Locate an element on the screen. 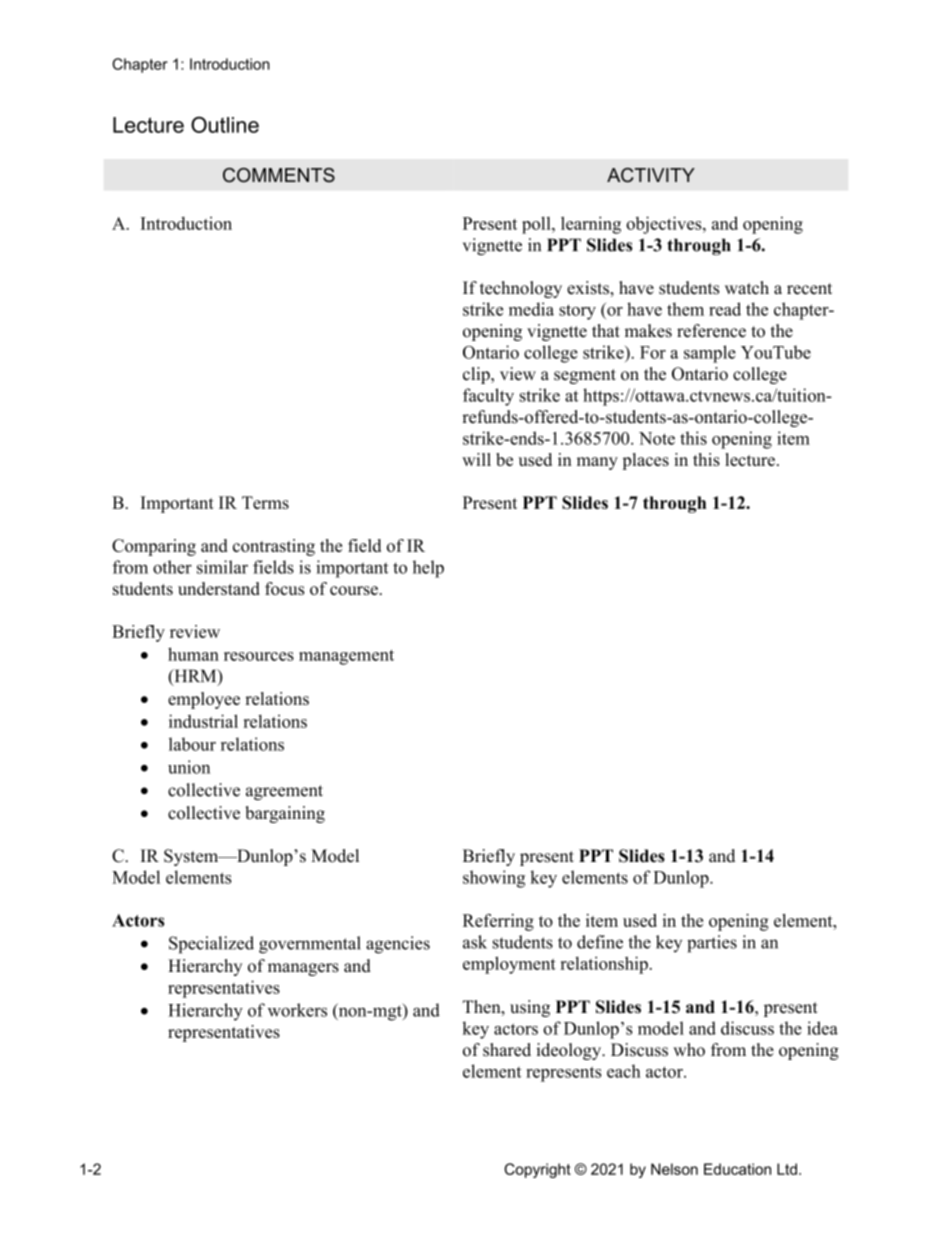 Image resolution: width=952 pixels, height=1233 pixels. will is located at coordinates (476, 459).
